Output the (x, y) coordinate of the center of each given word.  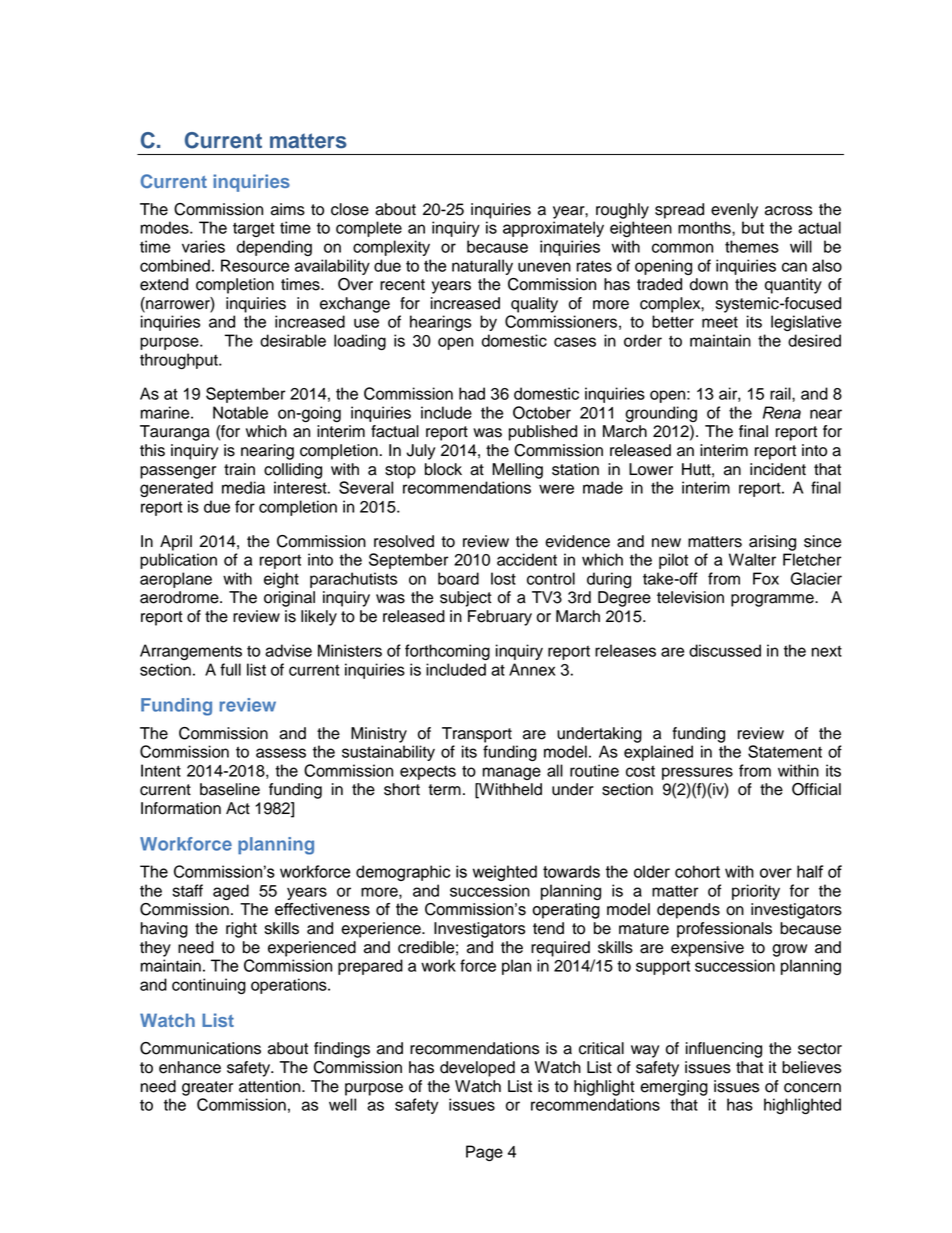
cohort (697, 871)
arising (772, 543)
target (254, 229)
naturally (482, 267)
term (444, 790)
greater (207, 1088)
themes (752, 246)
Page (484, 1153)
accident (527, 559)
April (176, 543)
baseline (230, 789)
